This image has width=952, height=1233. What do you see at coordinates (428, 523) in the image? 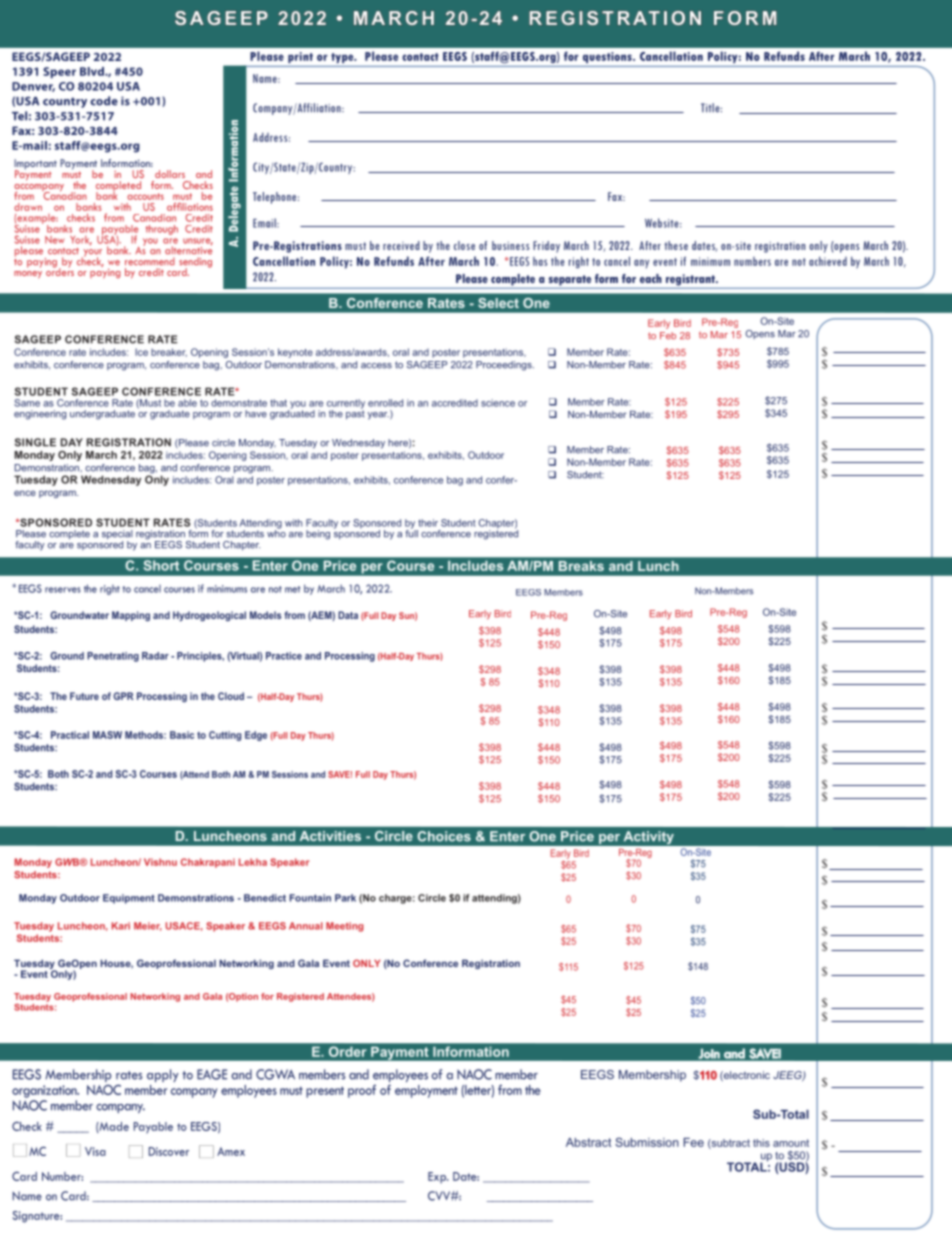
I see `their` at bounding box center [428, 523].
